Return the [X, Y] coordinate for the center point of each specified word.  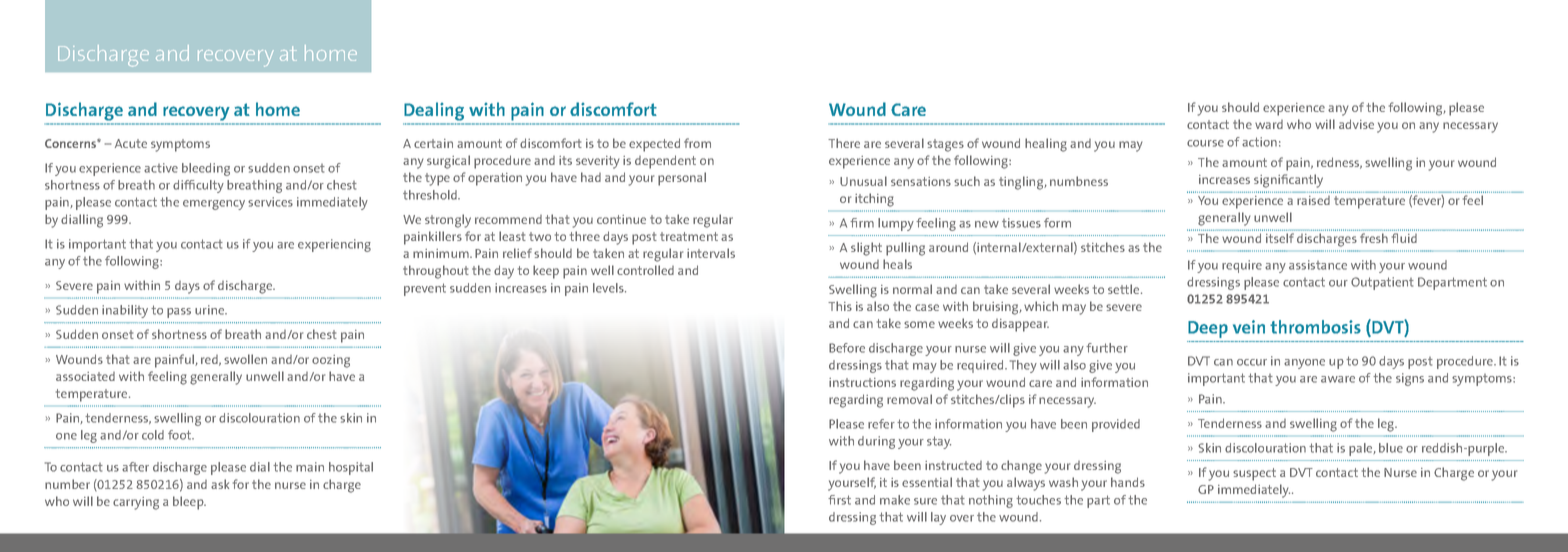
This [840, 306]
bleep [189, 503]
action [1259, 142]
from [697, 143]
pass [179, 313]
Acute [131, 143]
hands [1128, 482]
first [839, 500]
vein [1249, 327]
